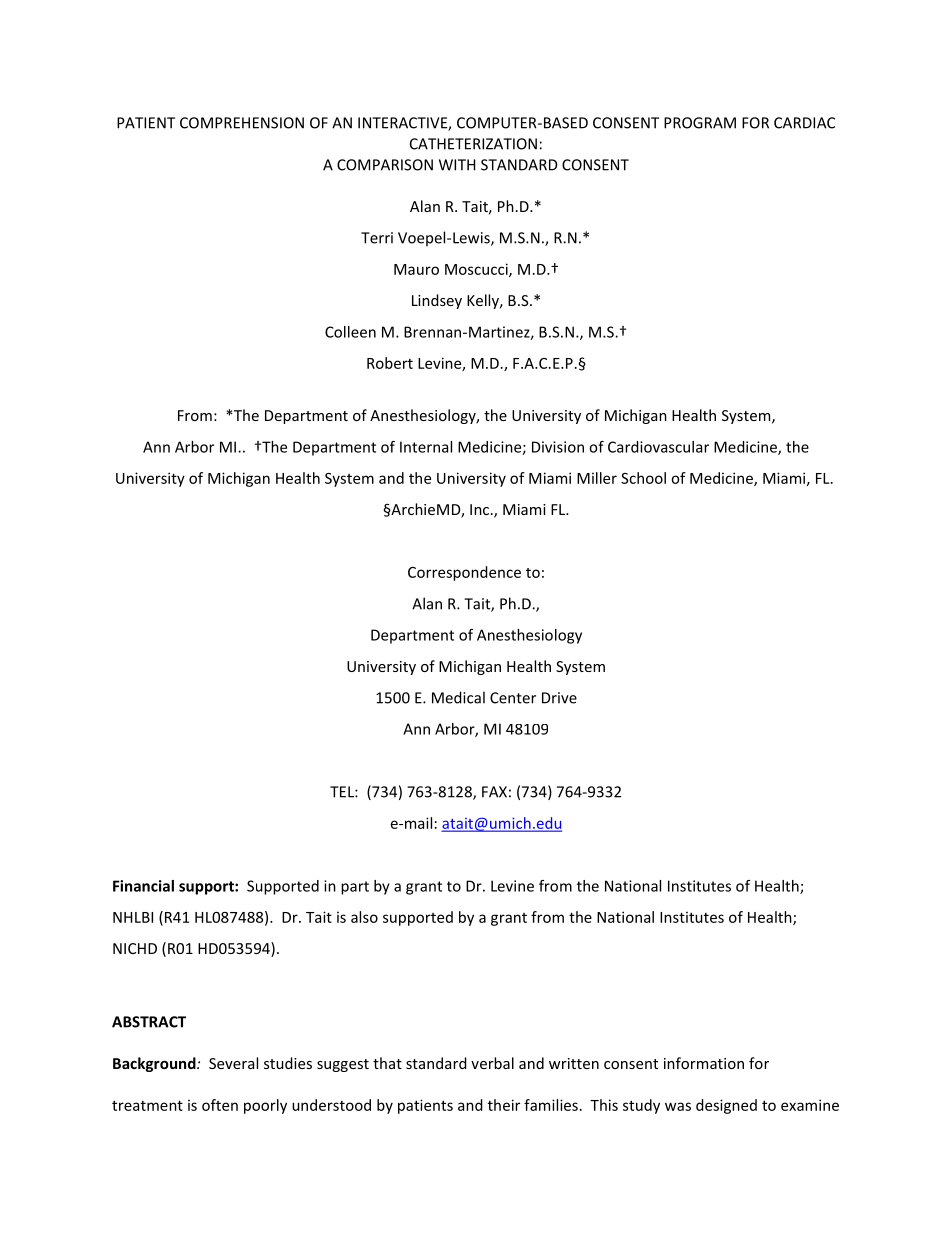 The image size is (952, 1233). What do you see at coordinates (658, 447) in the screenshot?
I see `Cardiovascular` at bounding box center [658, 447].
